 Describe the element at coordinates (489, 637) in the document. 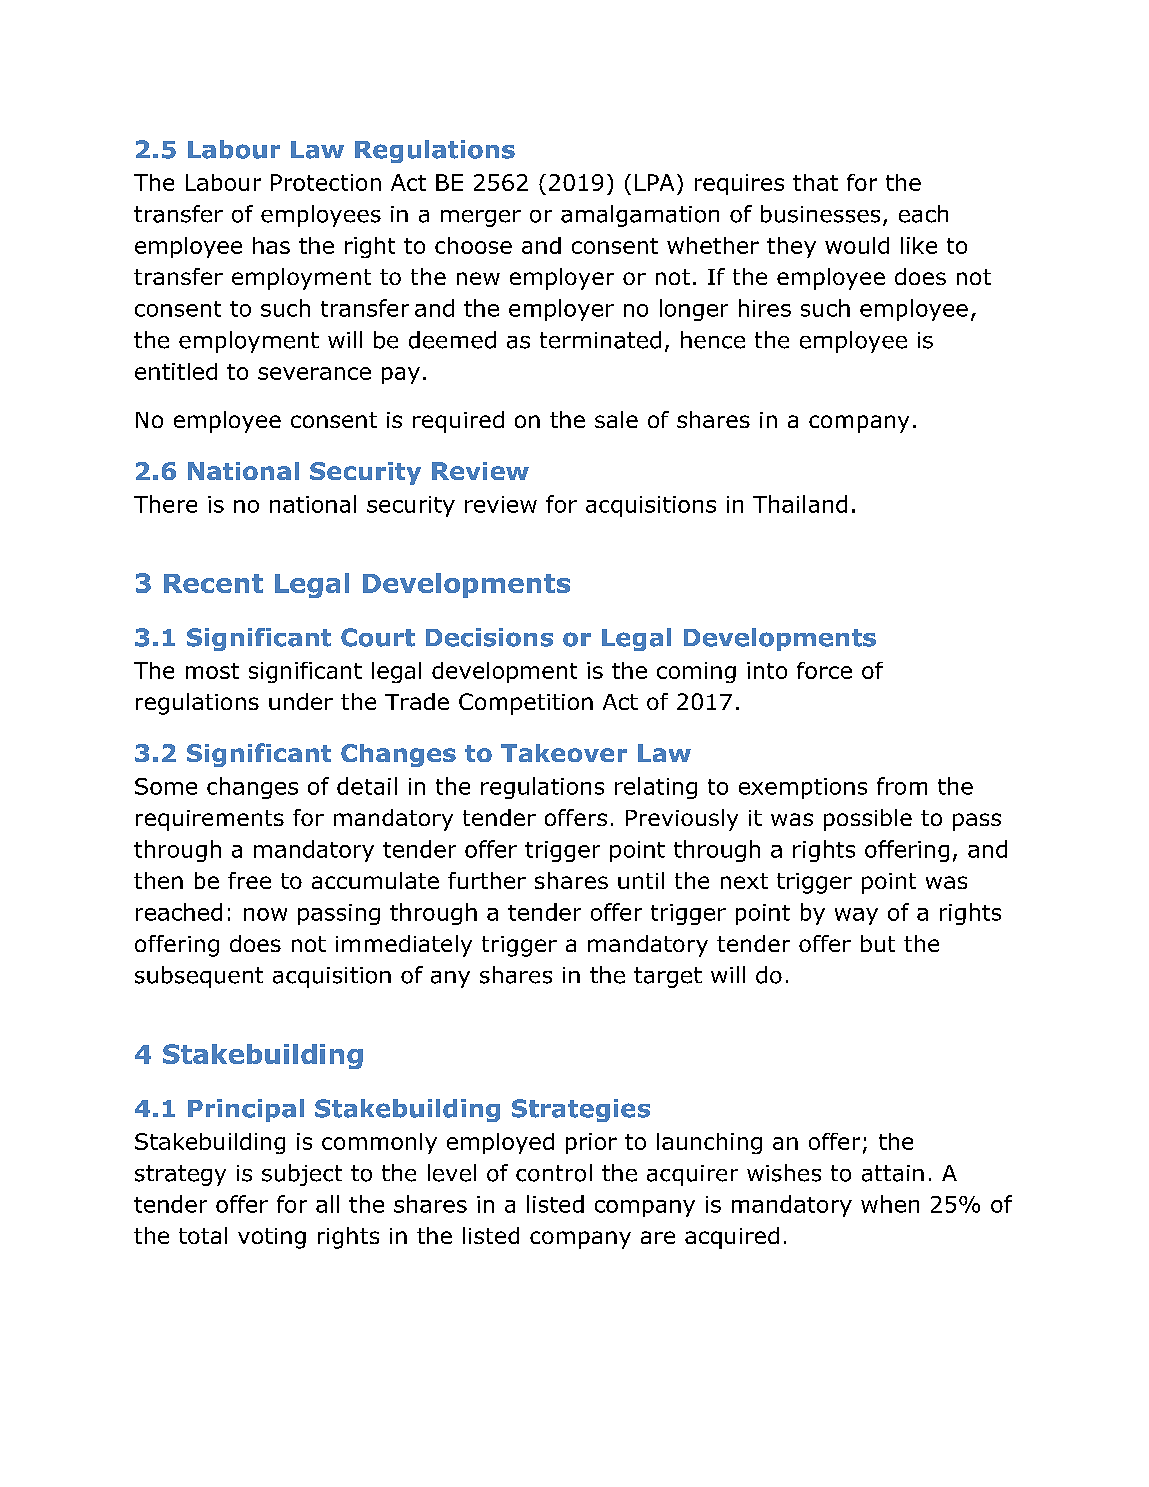

I see `Decisions` at that location.
